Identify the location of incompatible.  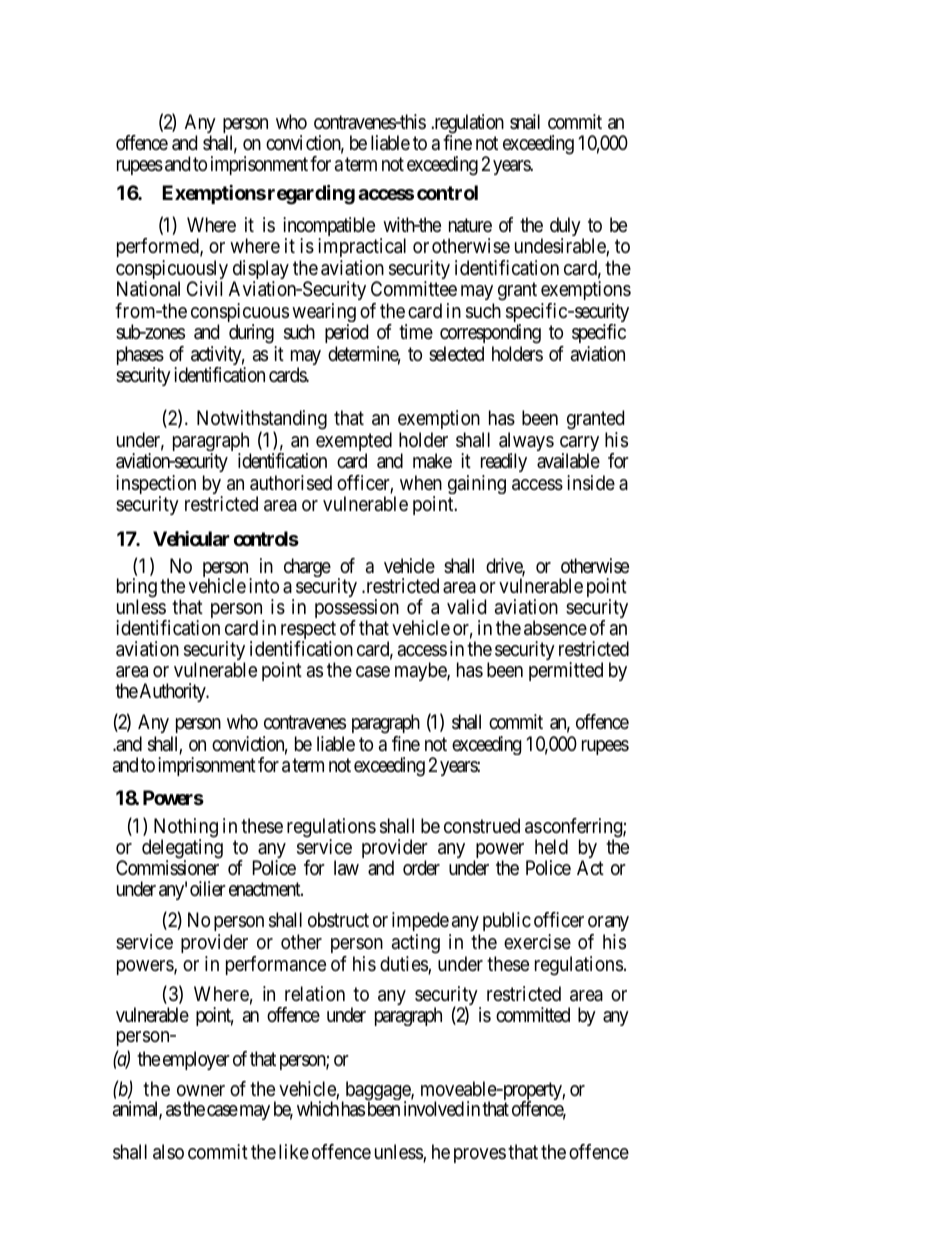
(329, 228).
